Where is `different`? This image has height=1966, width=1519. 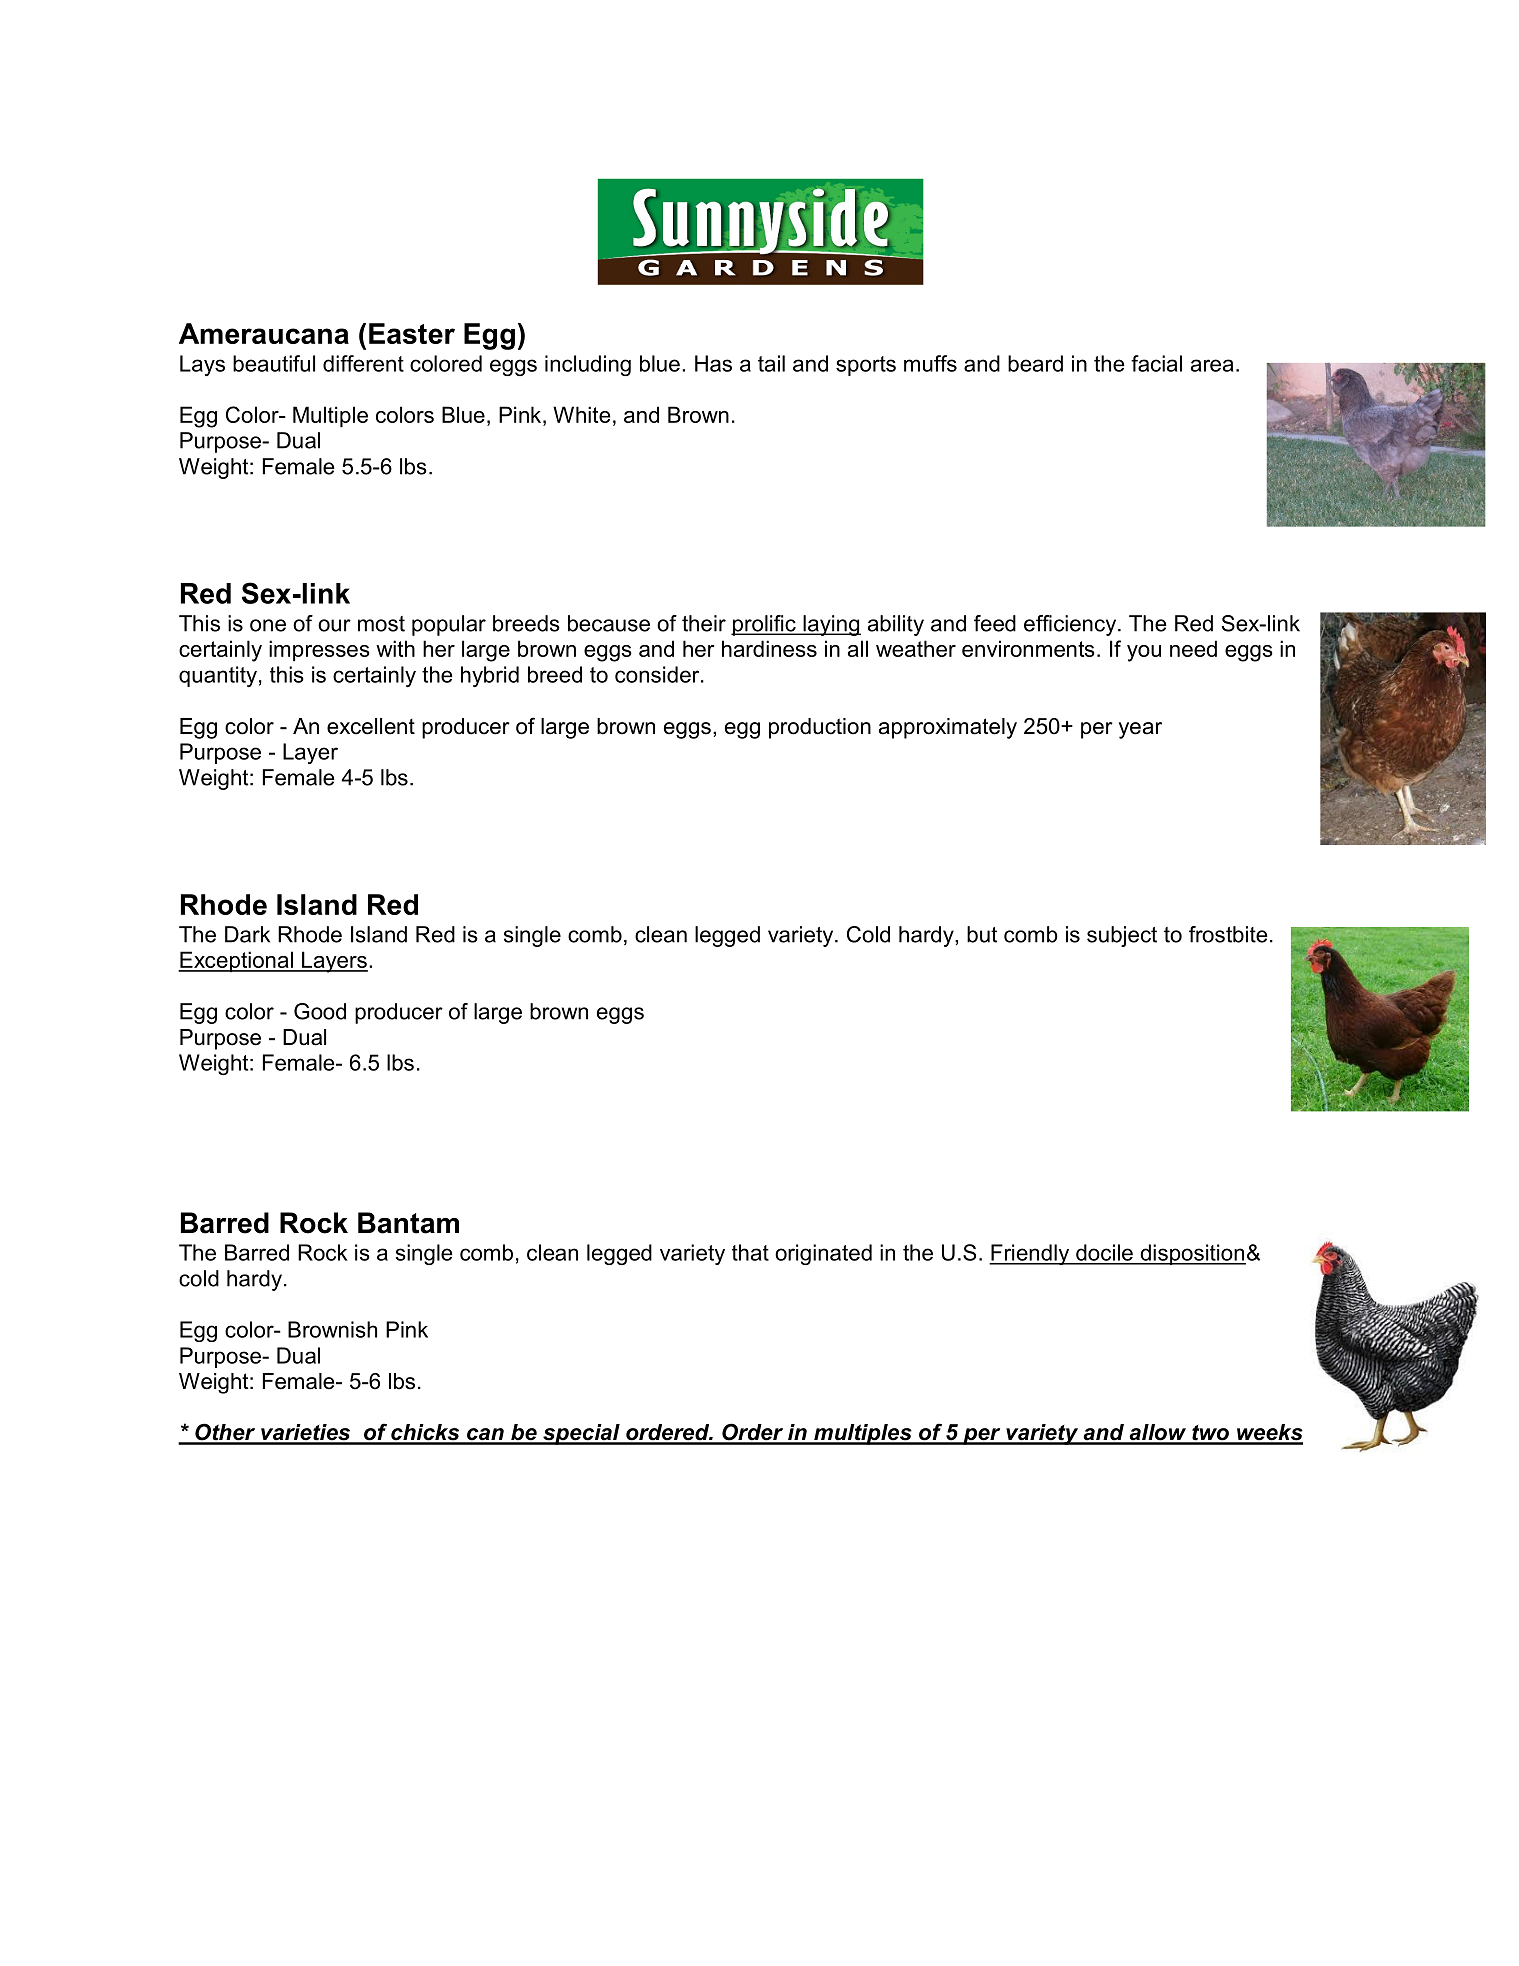
different is located at coordinates (363, 363).
